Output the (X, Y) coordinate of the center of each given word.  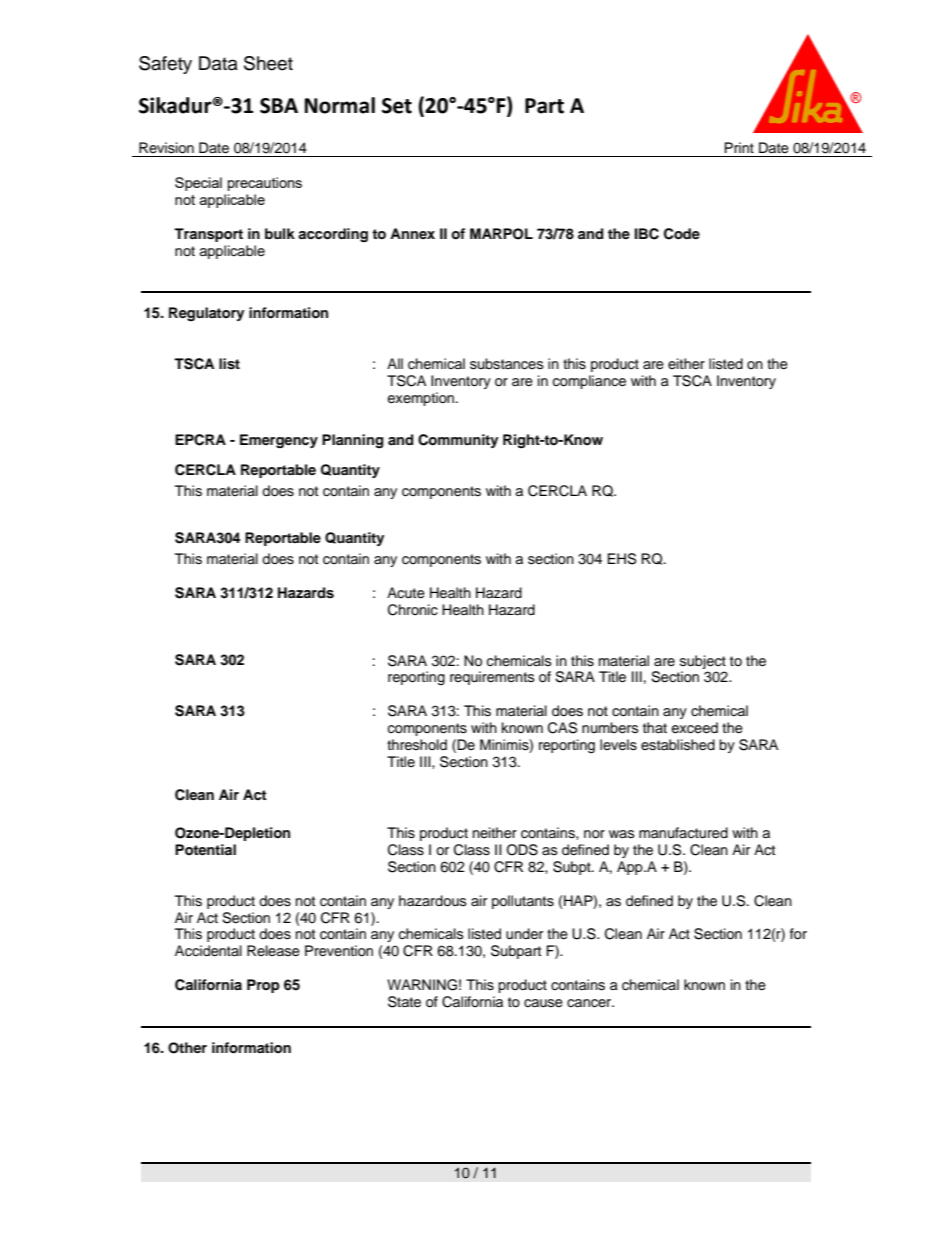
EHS (621, 559)
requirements (492, 678)
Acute (406, 593)
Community (458, 441)
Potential (205, 849)
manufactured (683, 833)
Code (682, 234)
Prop (263, 986)
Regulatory (206, 314)
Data (218, 63)
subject (703, 662)
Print (739, 147)
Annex (412, 233)
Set (397, 106)
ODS (522, 850)
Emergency (279, 441)
